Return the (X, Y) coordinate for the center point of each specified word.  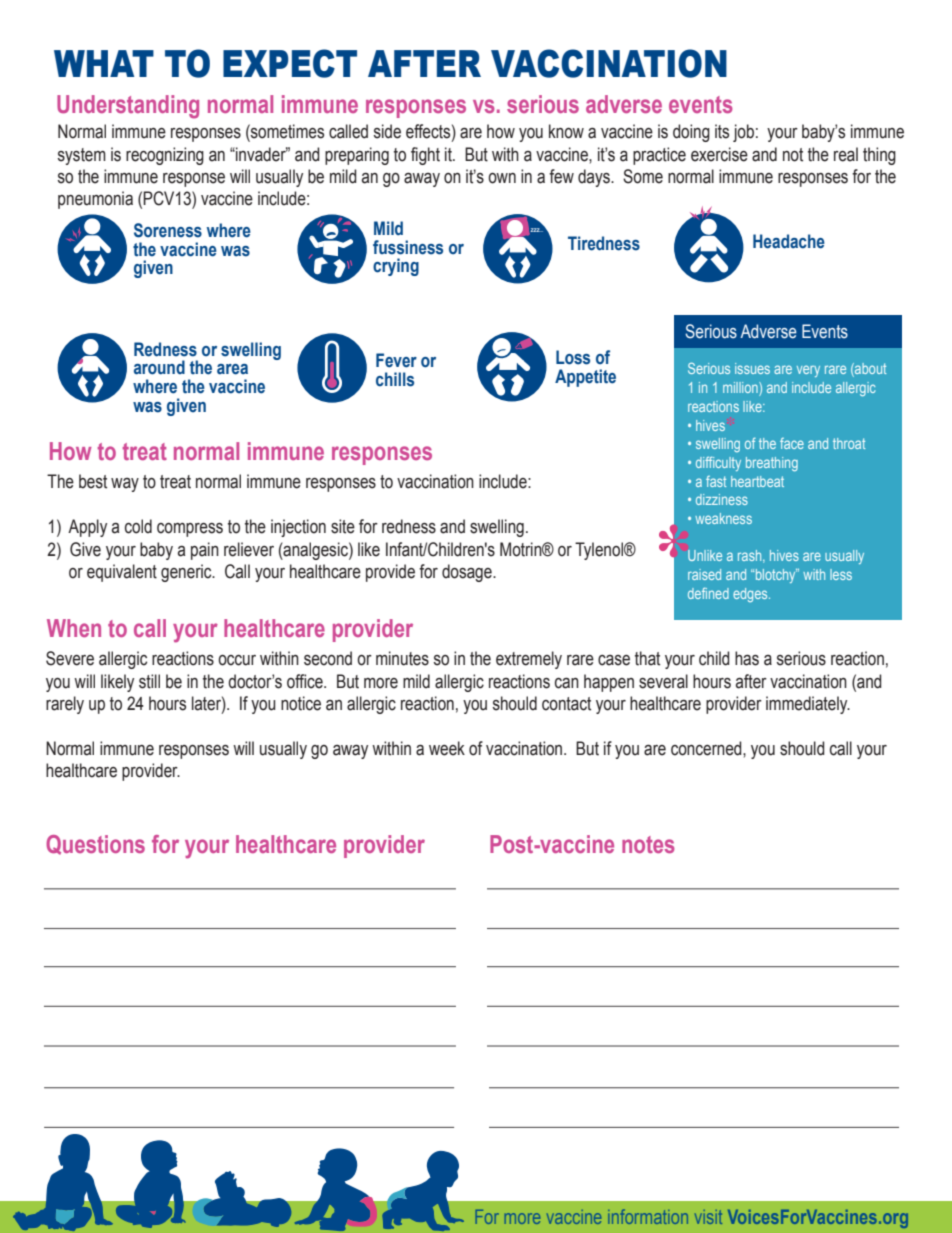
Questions (95, 845)
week (447, 748)
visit (708, 1217)
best (93, 481)
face (792, 443)
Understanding (128, 107)
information (648, 1216)
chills (395, 379)
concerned (707, 748)
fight (425, 156)
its (722, 131)
